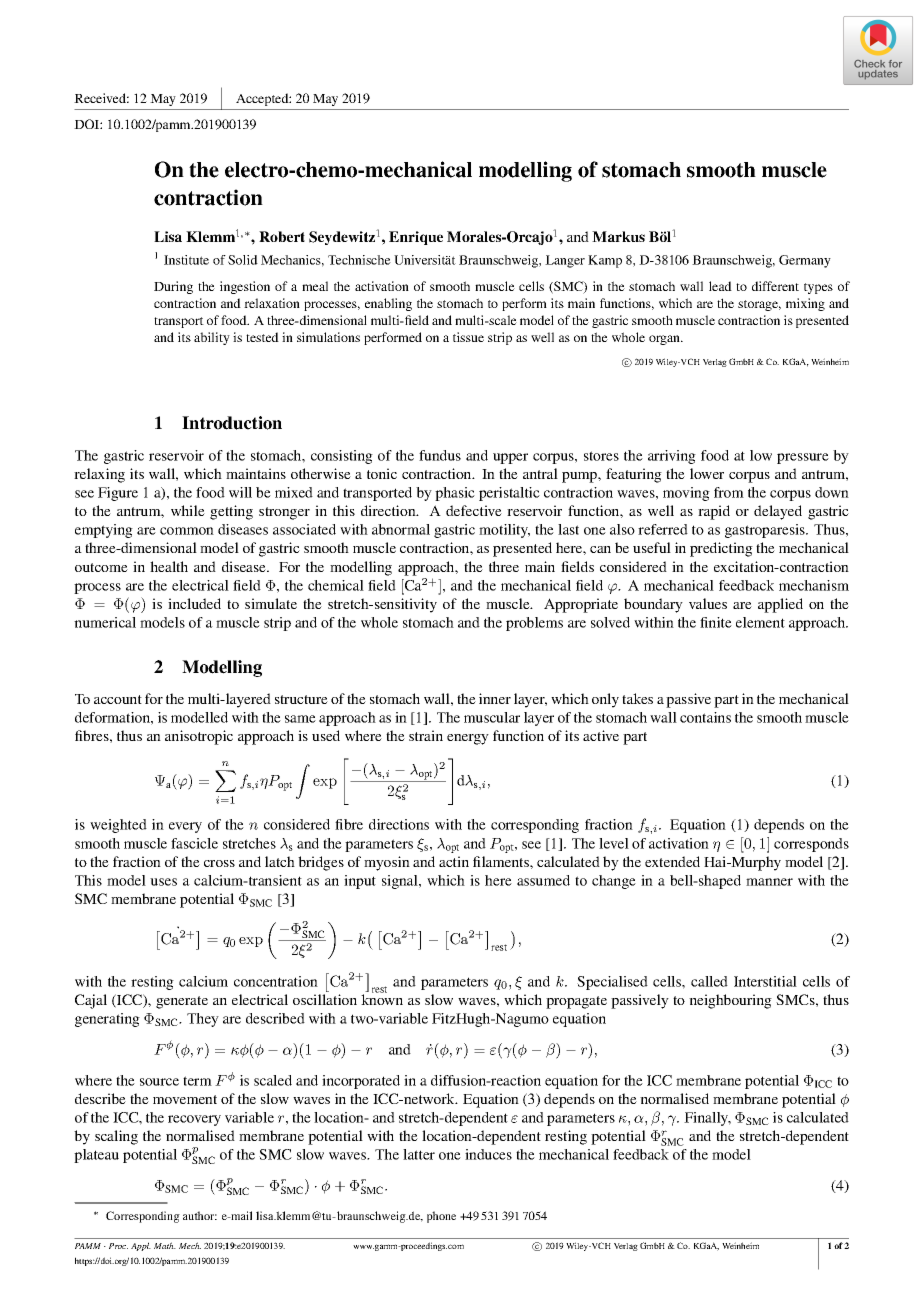 The image size is (924, 1308). I want to click on Interstitial, so click(765, 981).
